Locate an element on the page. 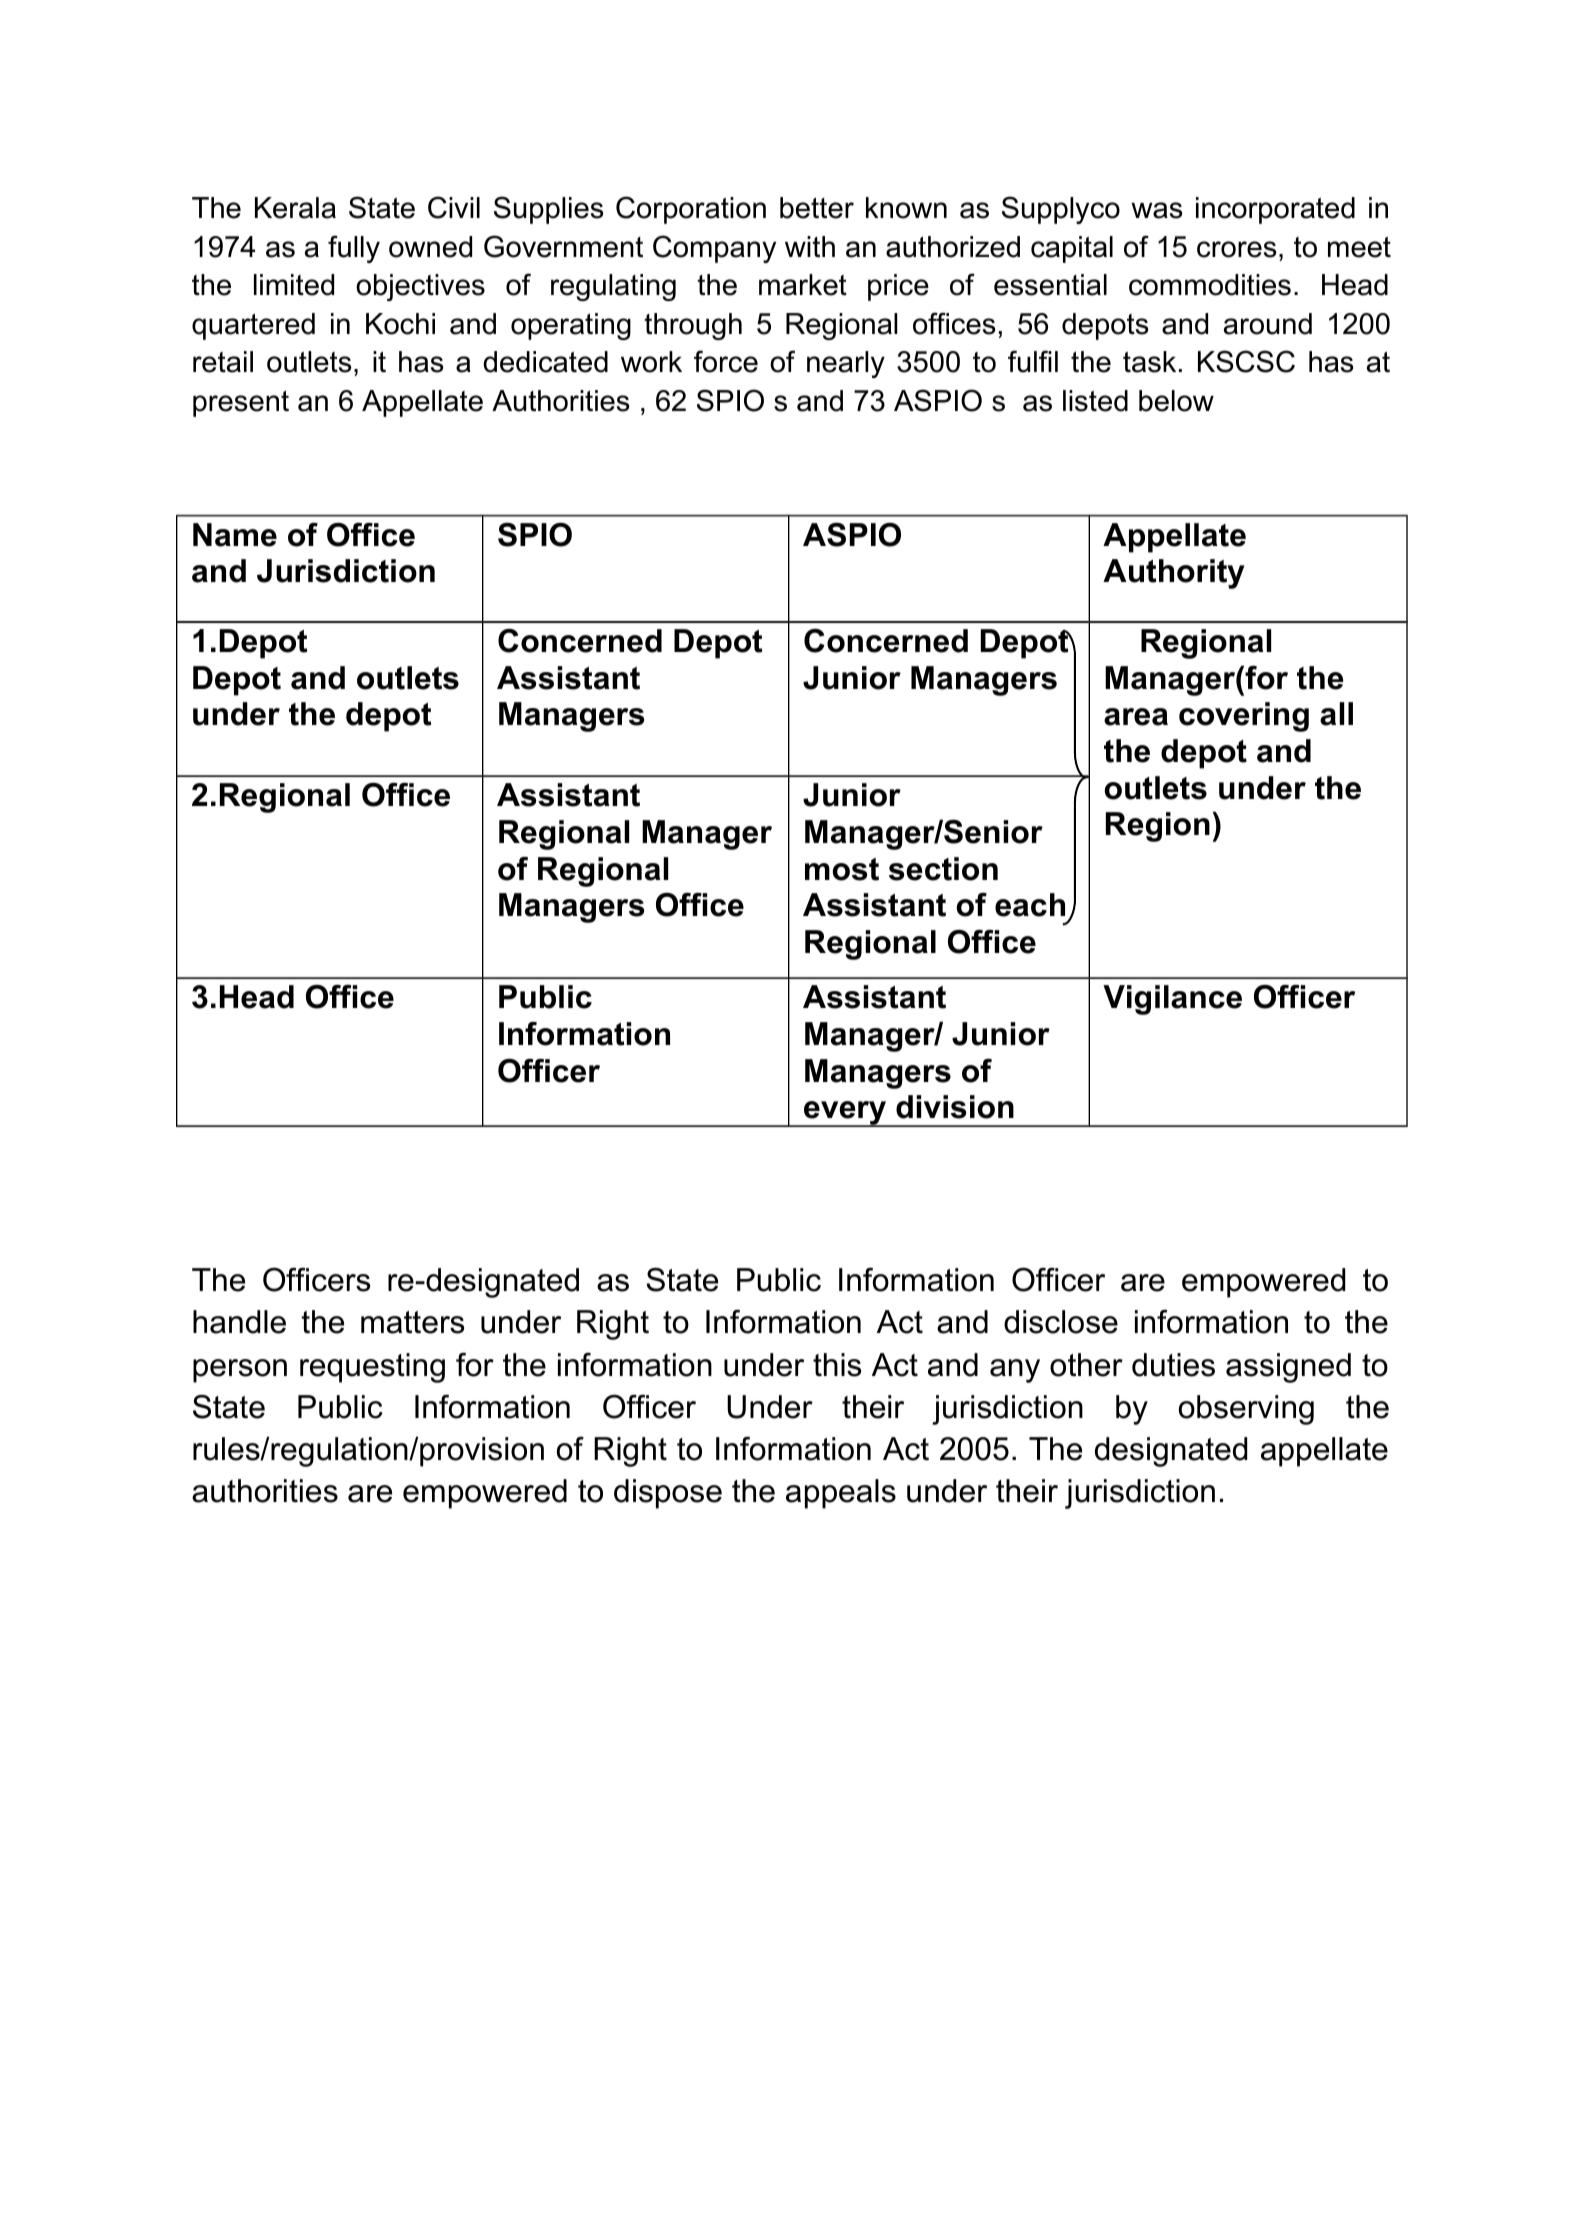 The width and height of the page is (1582, 2238). fully is located at coordinates (354, 249).
